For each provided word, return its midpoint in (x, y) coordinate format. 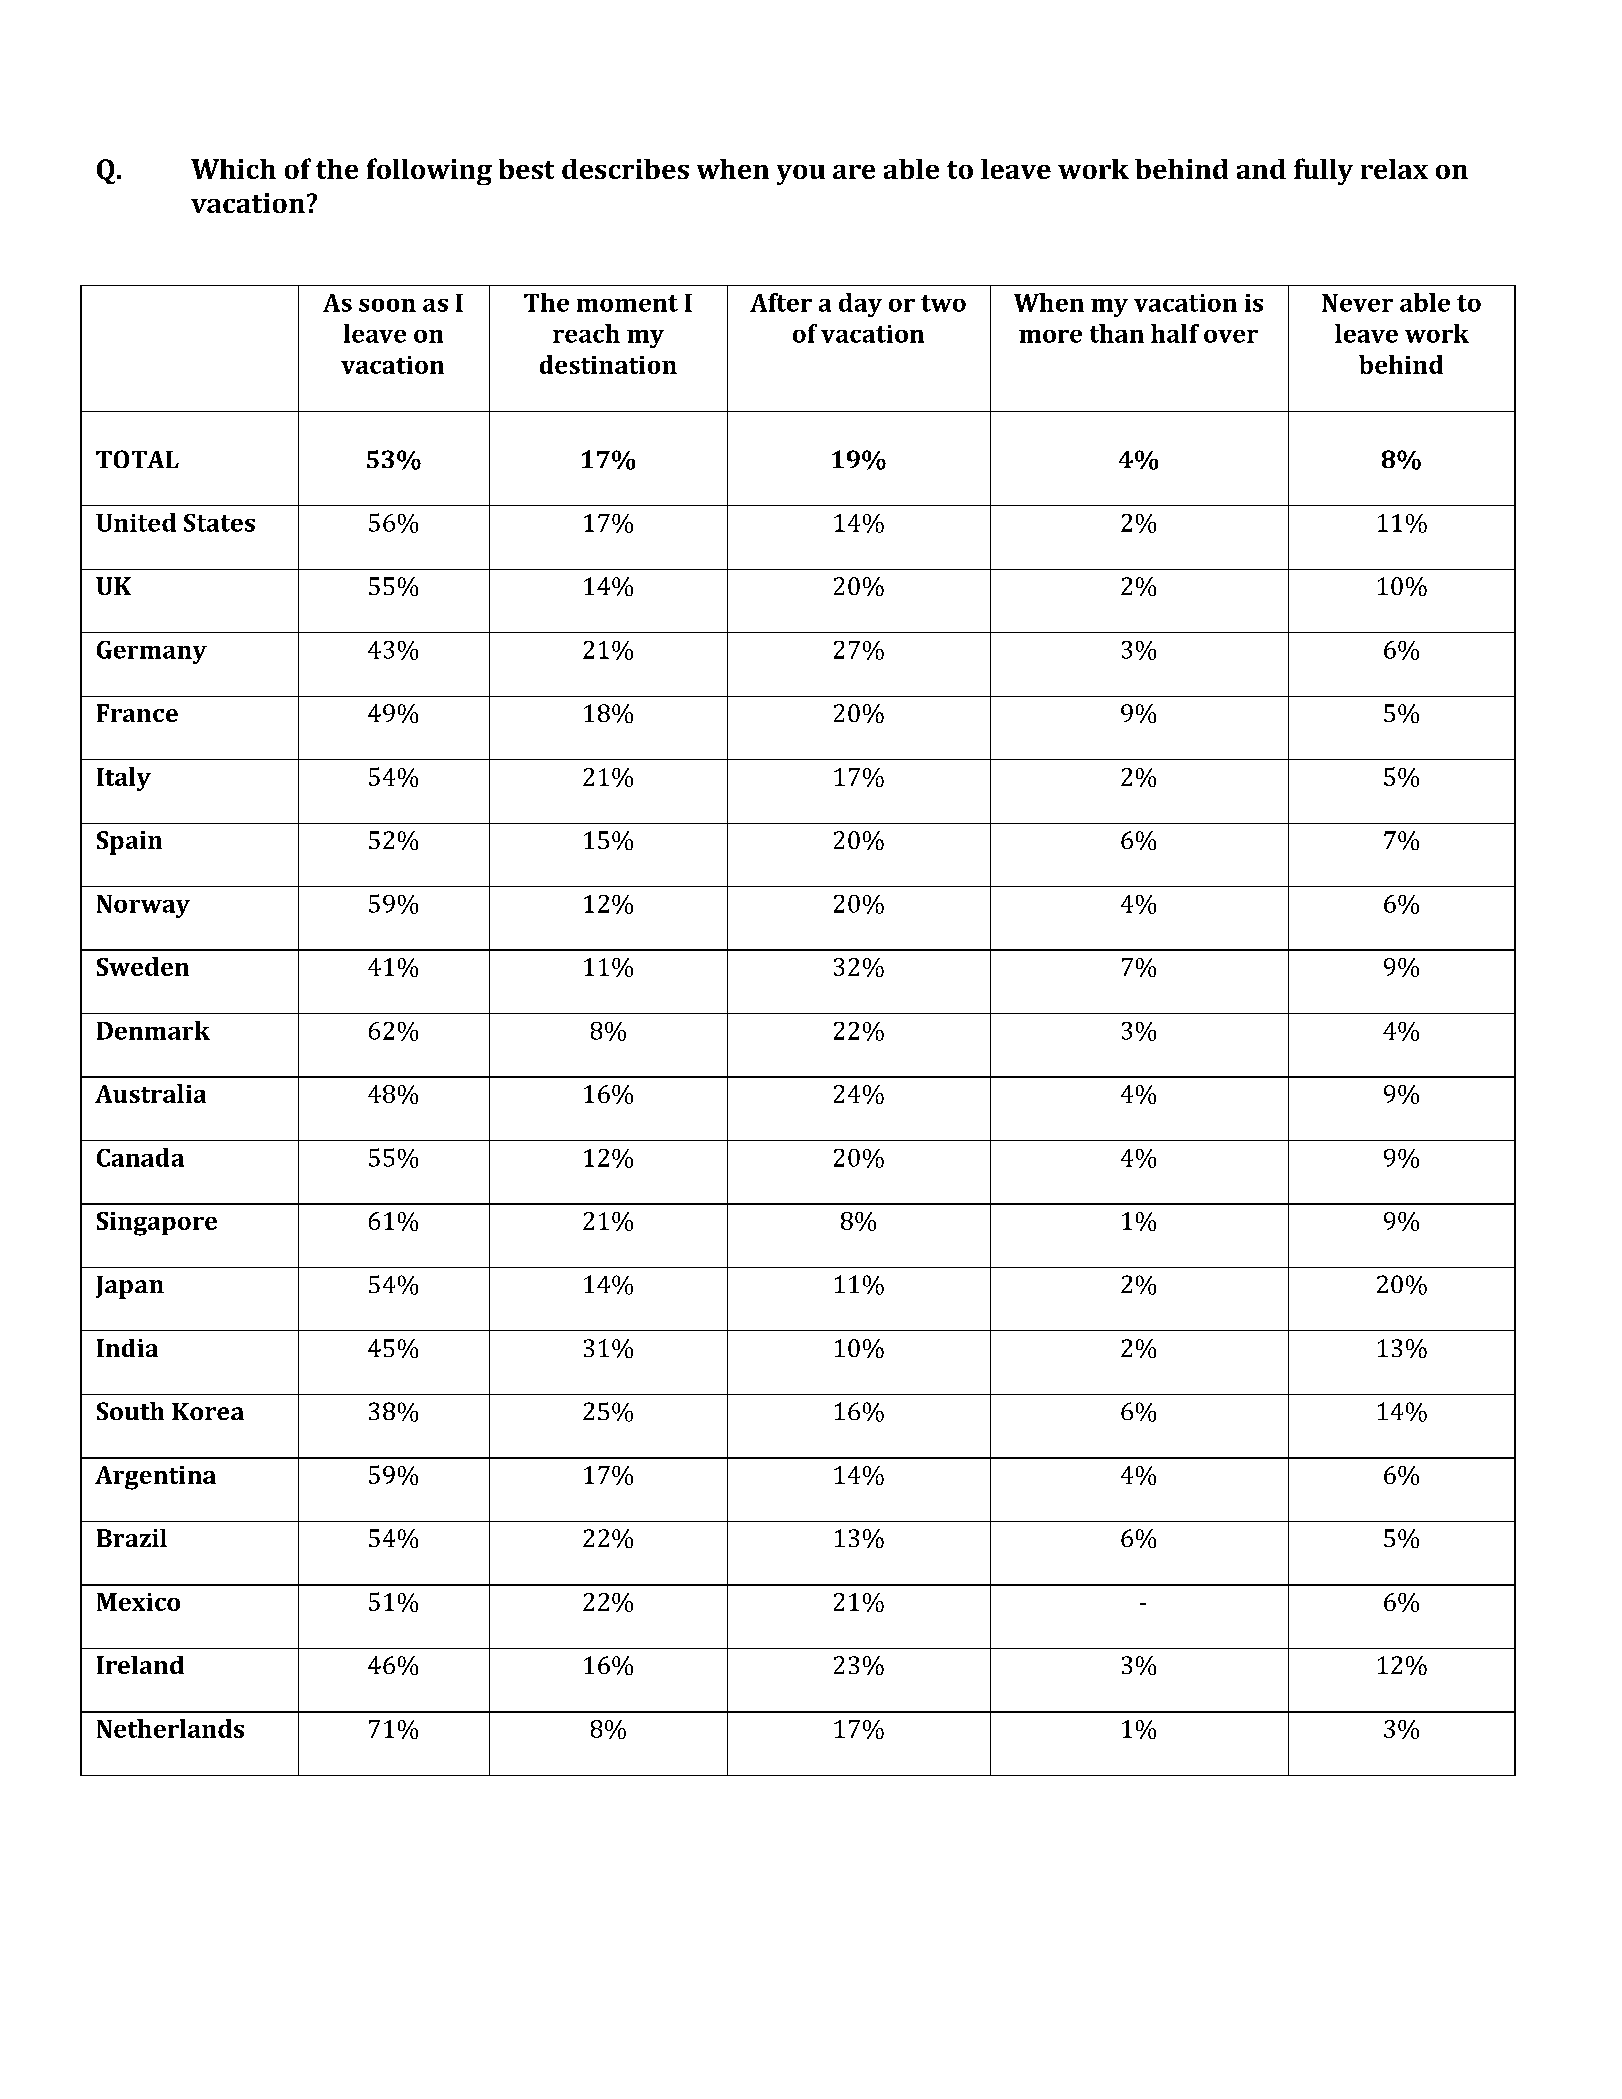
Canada (140, 1157)
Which (233, 169)
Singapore (157, 1224)
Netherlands (170, 1728)
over (1231, 336)
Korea (208, 1411)
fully (1323, 171)
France (137, 713)
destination (608, 364)
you (801, 175)
